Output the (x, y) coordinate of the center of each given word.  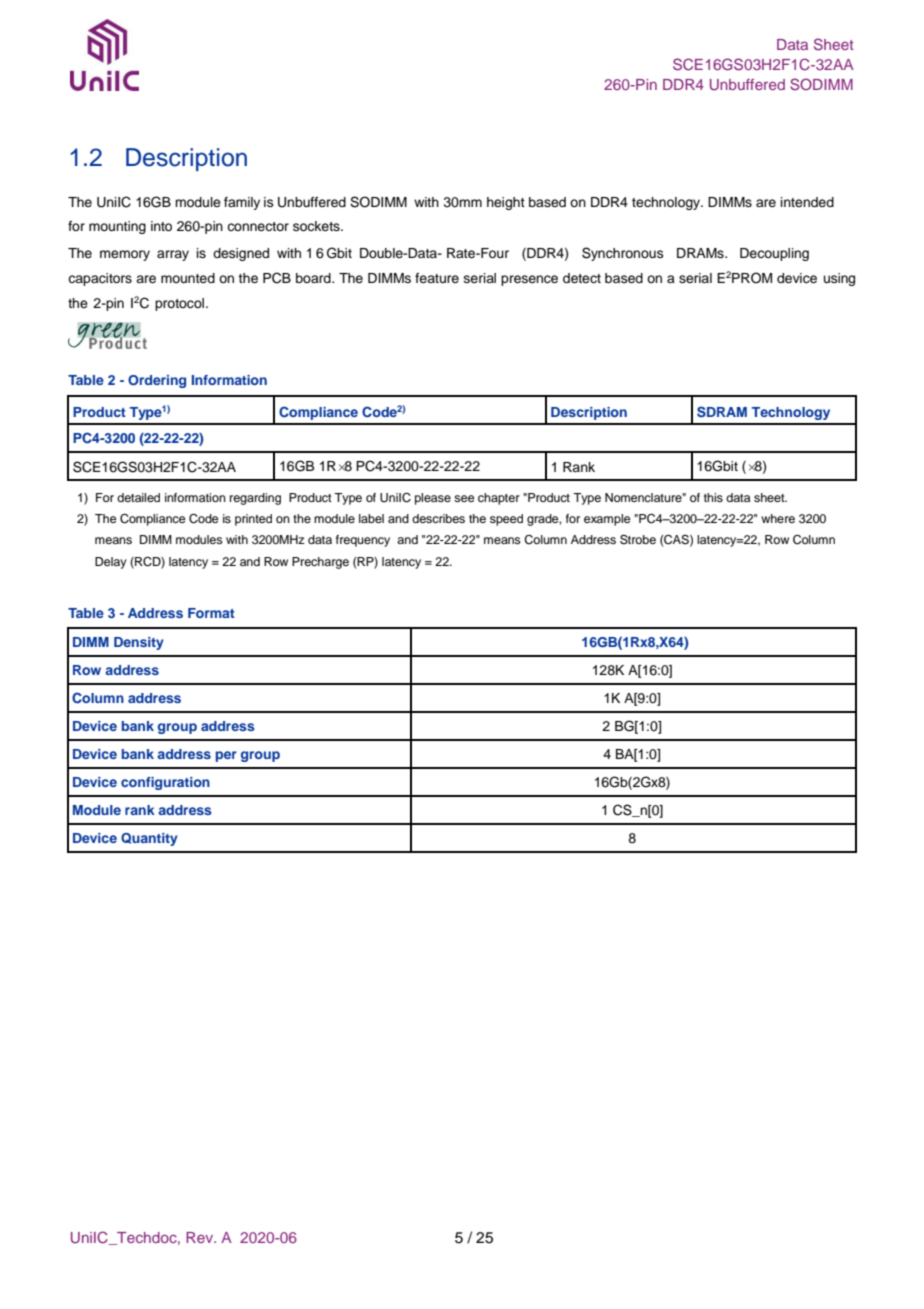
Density (139, 643)
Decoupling (774, 254)
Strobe (638, 539)
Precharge (320, 563)
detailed (138, 497)
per (226, 756)
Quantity (149, 839)
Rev (201, 1237)
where (778, 518)
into (161, 226)
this (713, 497)
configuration (165, 783)
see (464, 498)
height (506, 203)
